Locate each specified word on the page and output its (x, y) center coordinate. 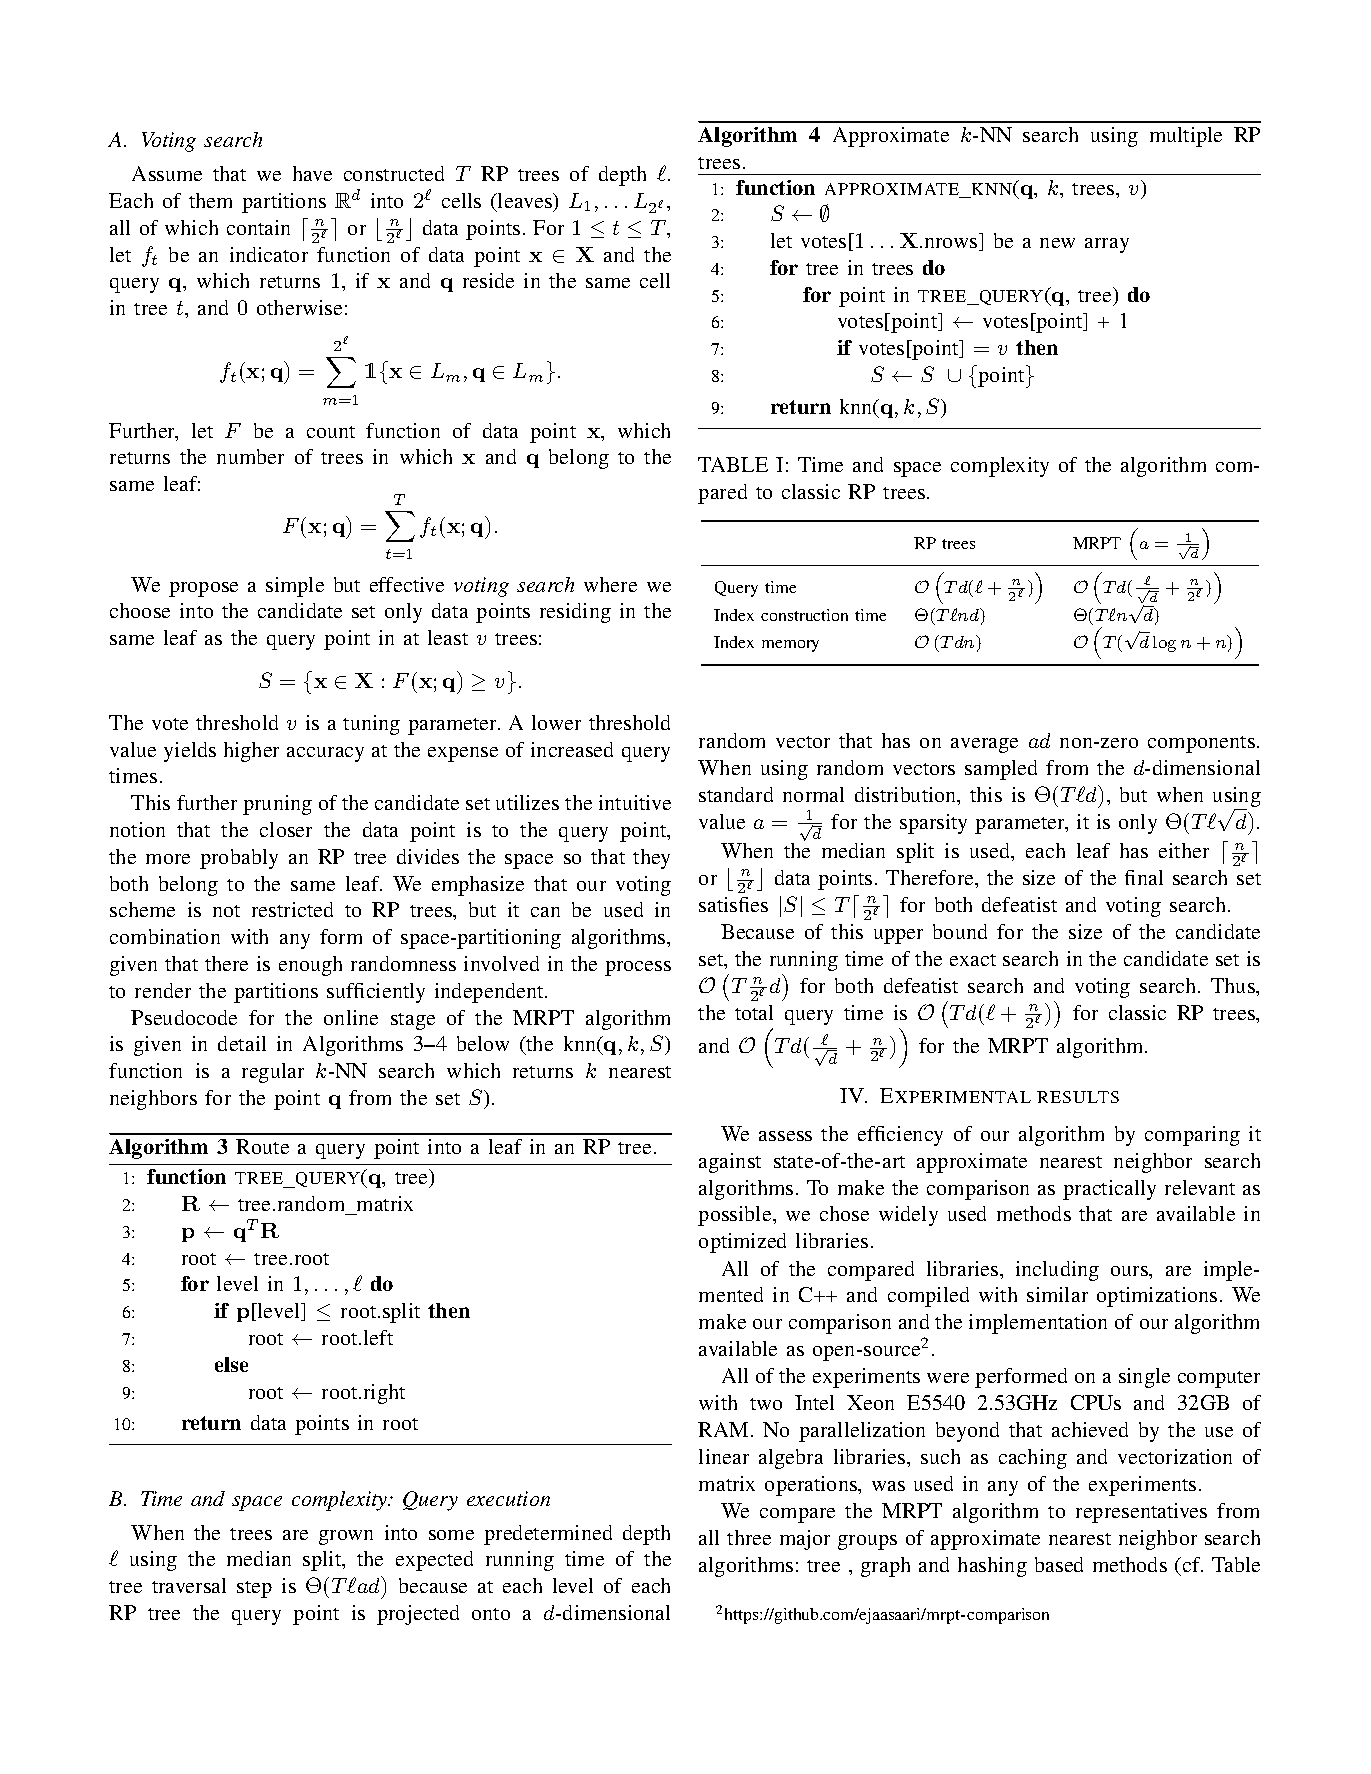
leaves (525, 200)
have (312, 173)
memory (790, 646)
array (1107, 245)
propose (203, 589)
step (254, 1589)
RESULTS (1078, 1097)
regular (273, 1073)
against (730, 1163)
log (1164, 644)
